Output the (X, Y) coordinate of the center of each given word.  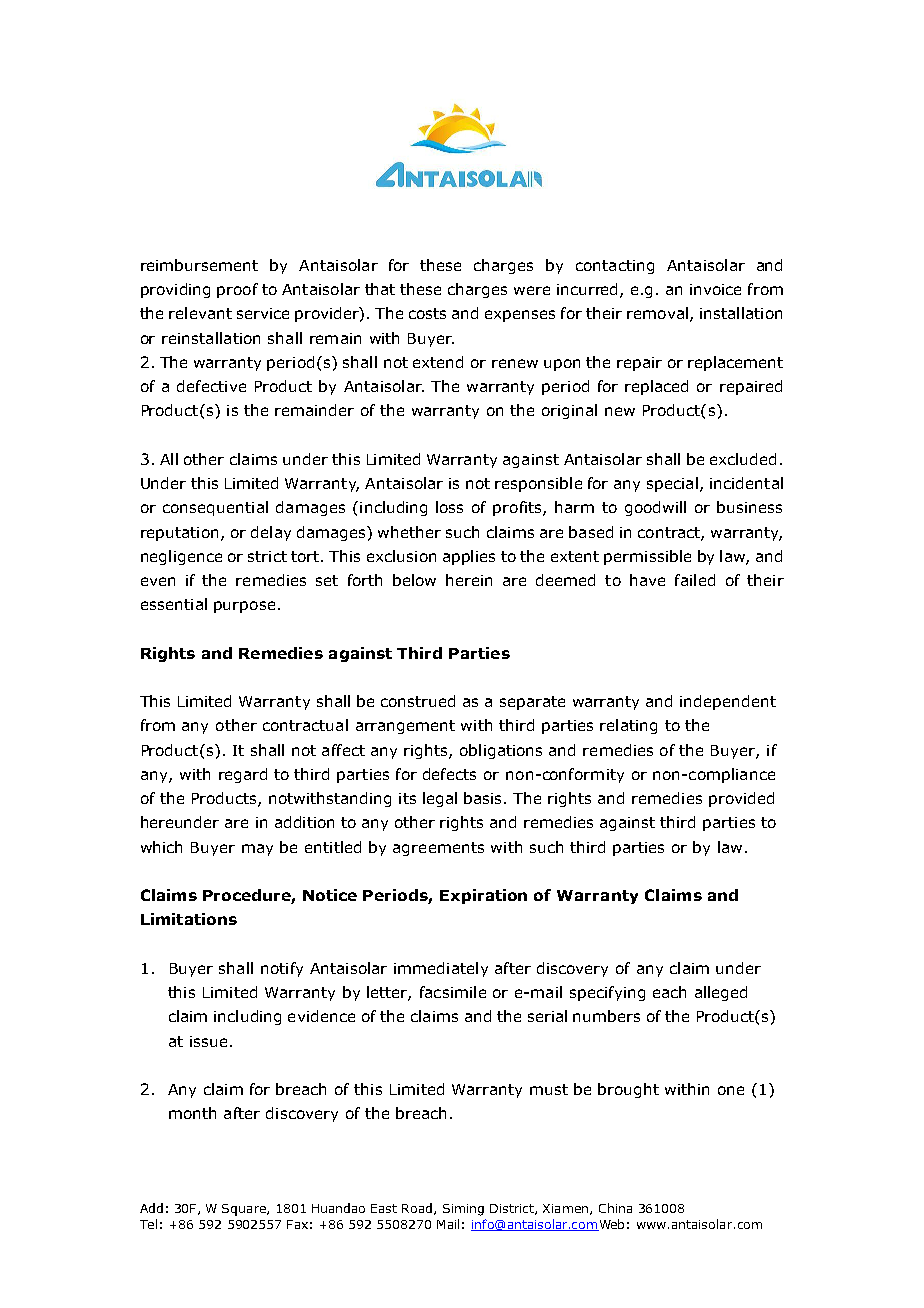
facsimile (453, 992)
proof (237, 290)
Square (245, 1210)
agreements (438, 849)
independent (728, 702)
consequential (215, 508)
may (257, 850)
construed (418, 701)
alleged (721, 993)
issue (208, 1041)
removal (657, 313)
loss (449, 507)
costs (427, 313)
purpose (244, 607)
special (672, 484)
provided (741, 799)
